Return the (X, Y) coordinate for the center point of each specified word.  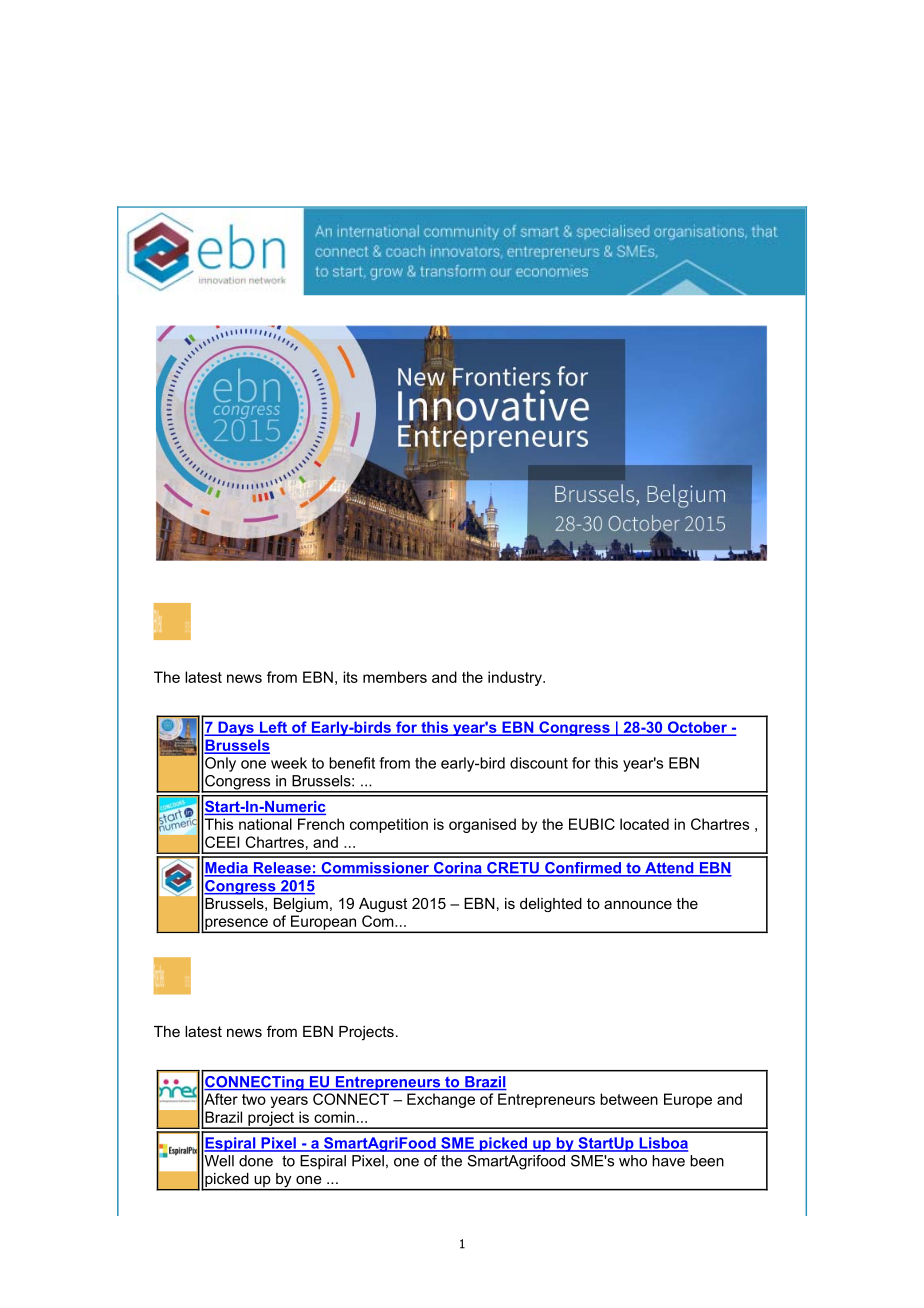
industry (516, 678)
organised (482, 825)
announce (638, 904)
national (265, 824)
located (644, 824)
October (697, 728)
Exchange (441, 1100)
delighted (551, 905)
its (350, 677)
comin (334, 1117)
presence (236, 925)
